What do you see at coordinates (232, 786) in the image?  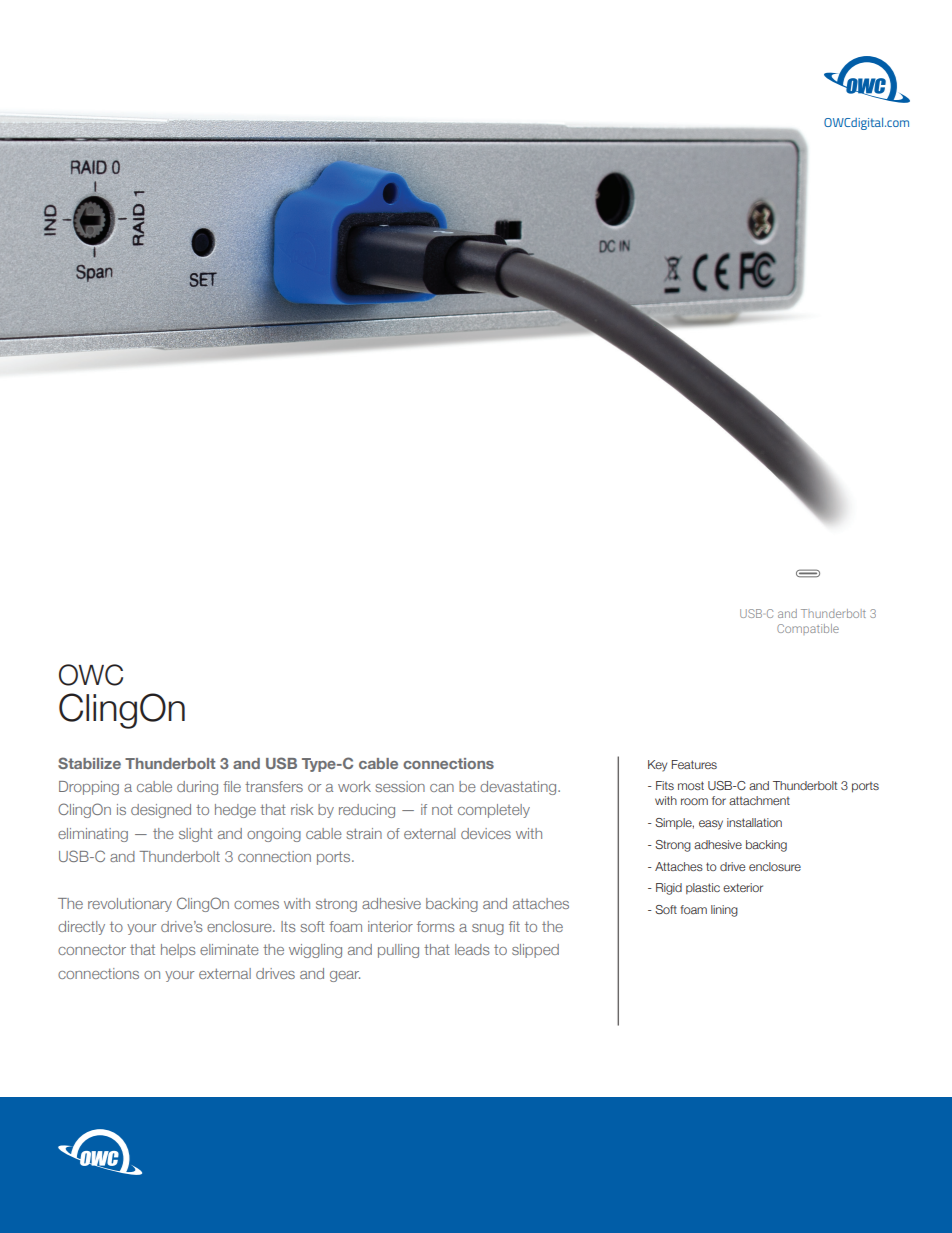 I see `file` at bounding box center [232, 786].
